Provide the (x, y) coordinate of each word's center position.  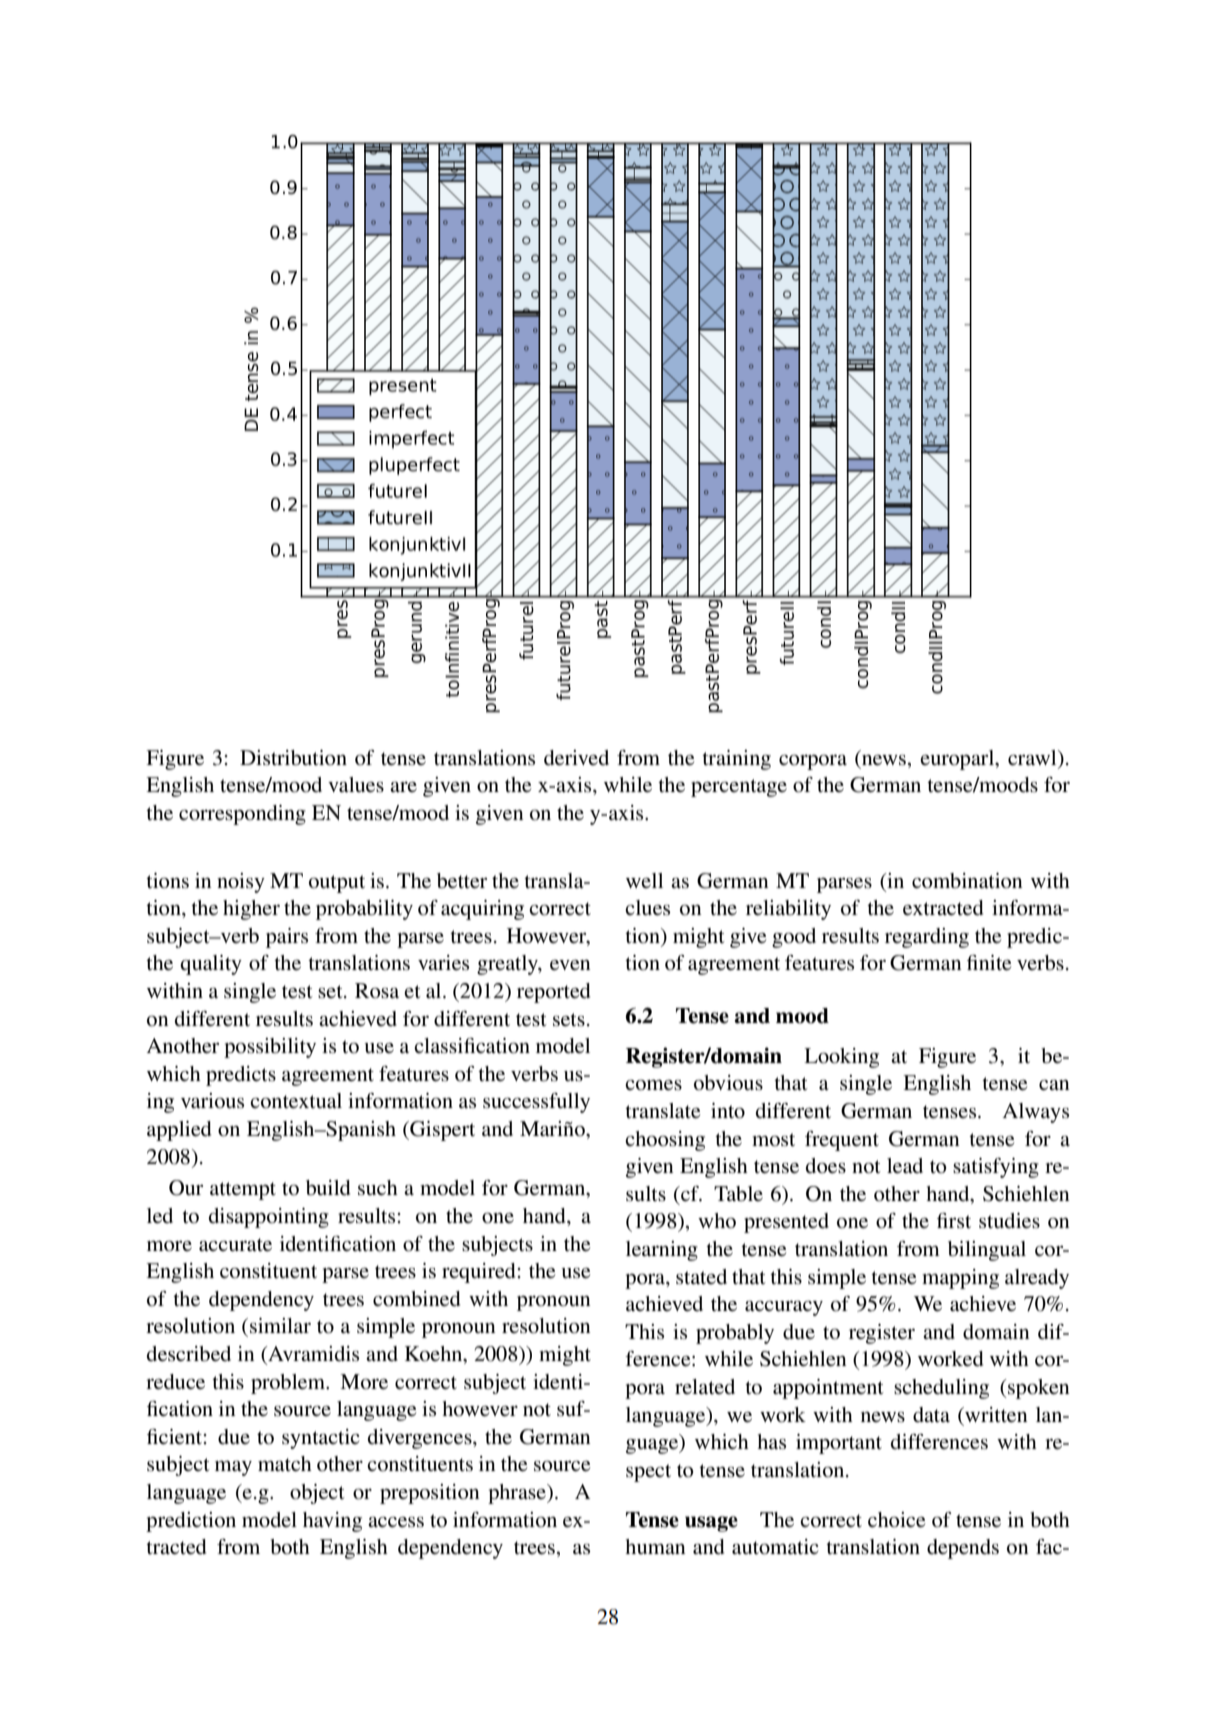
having (332, 1522)
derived (576, 758)
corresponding (242, 815)
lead (905, 1166)
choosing (665, 1141)
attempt (243, 1191)
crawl (1033, 758)
